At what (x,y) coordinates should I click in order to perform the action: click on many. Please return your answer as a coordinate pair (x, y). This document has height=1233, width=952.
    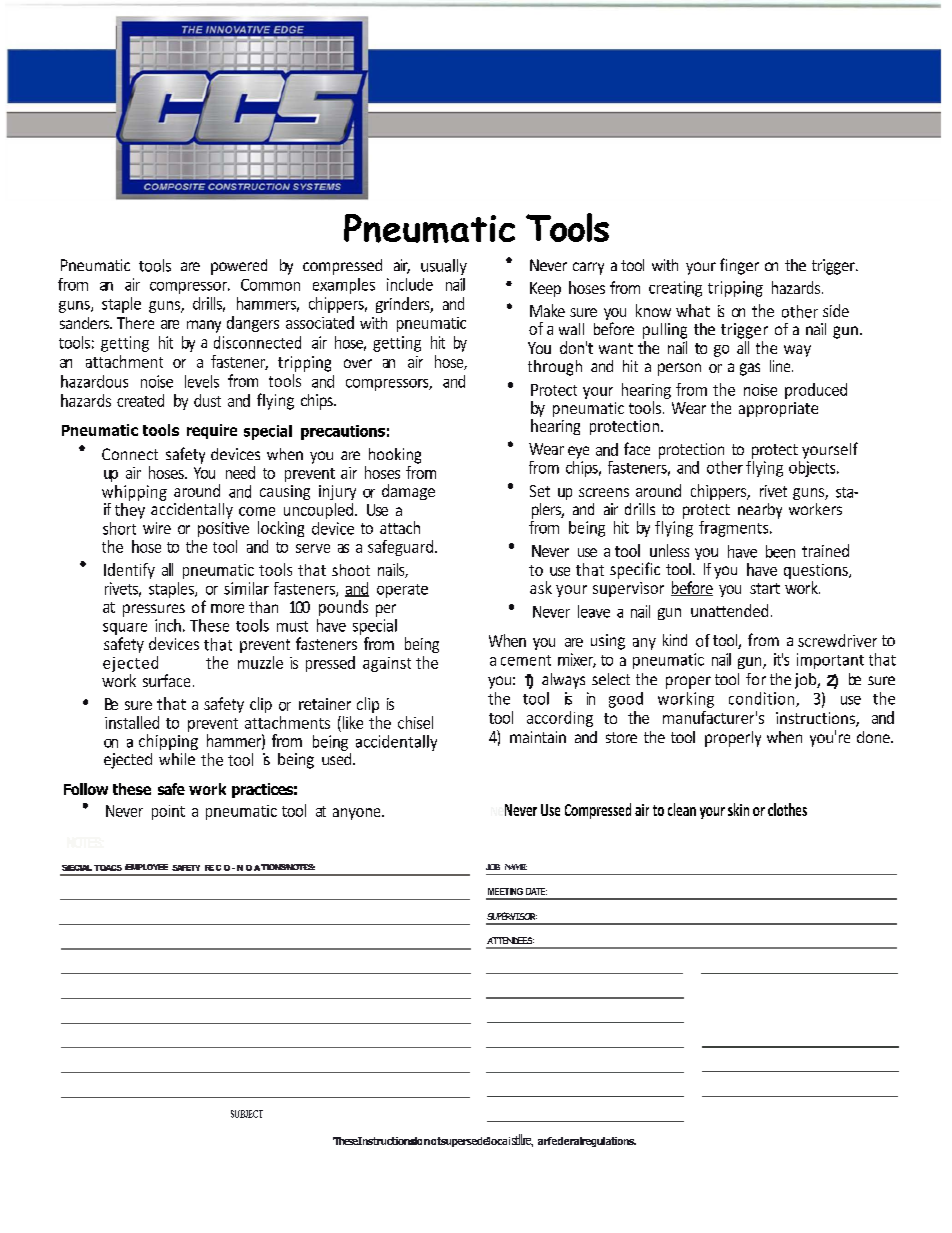
    Looking at the image, I should click on (204, 326).
